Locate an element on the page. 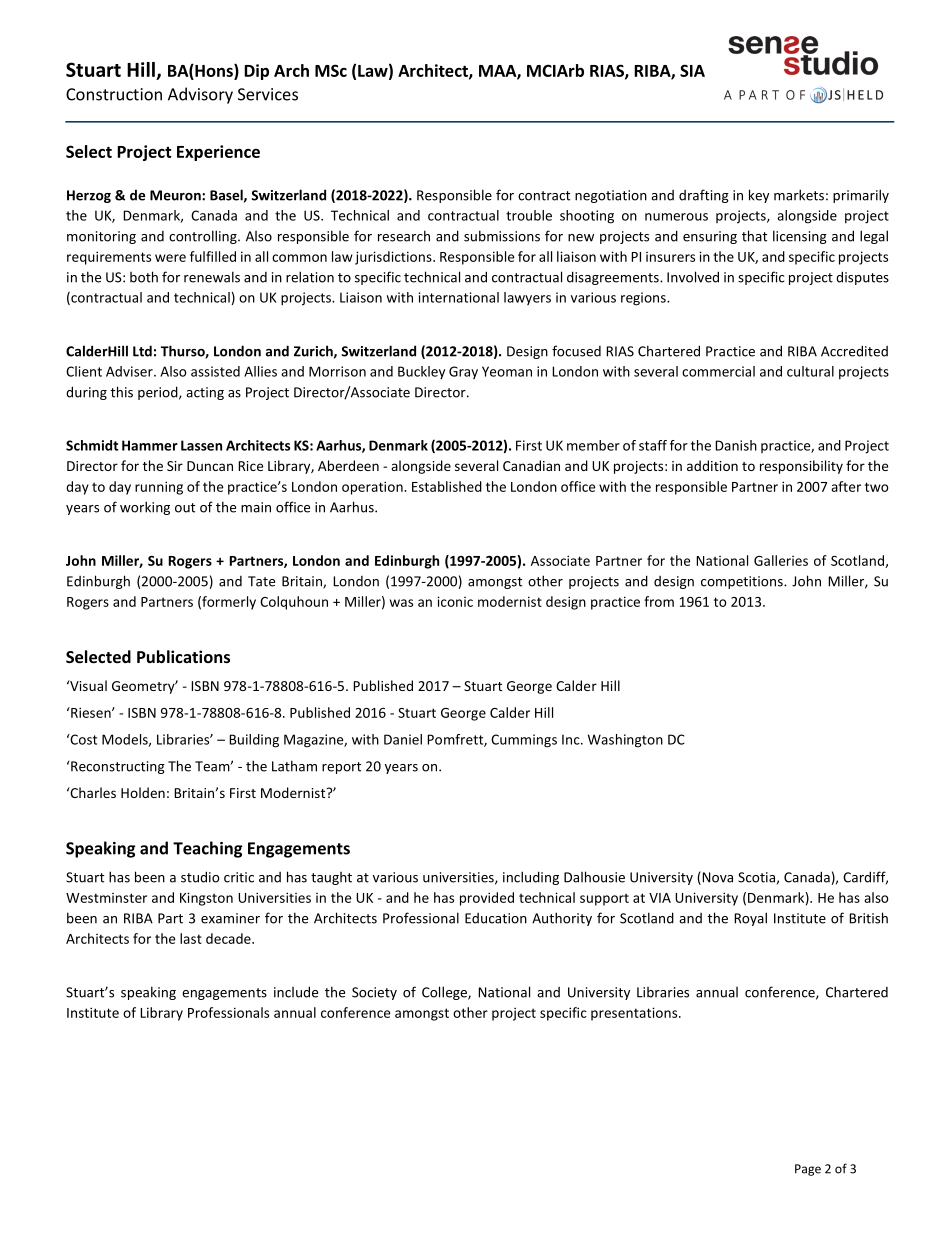 This document has height=1233, width=952. iconic is located at coordinates (455, 601).
